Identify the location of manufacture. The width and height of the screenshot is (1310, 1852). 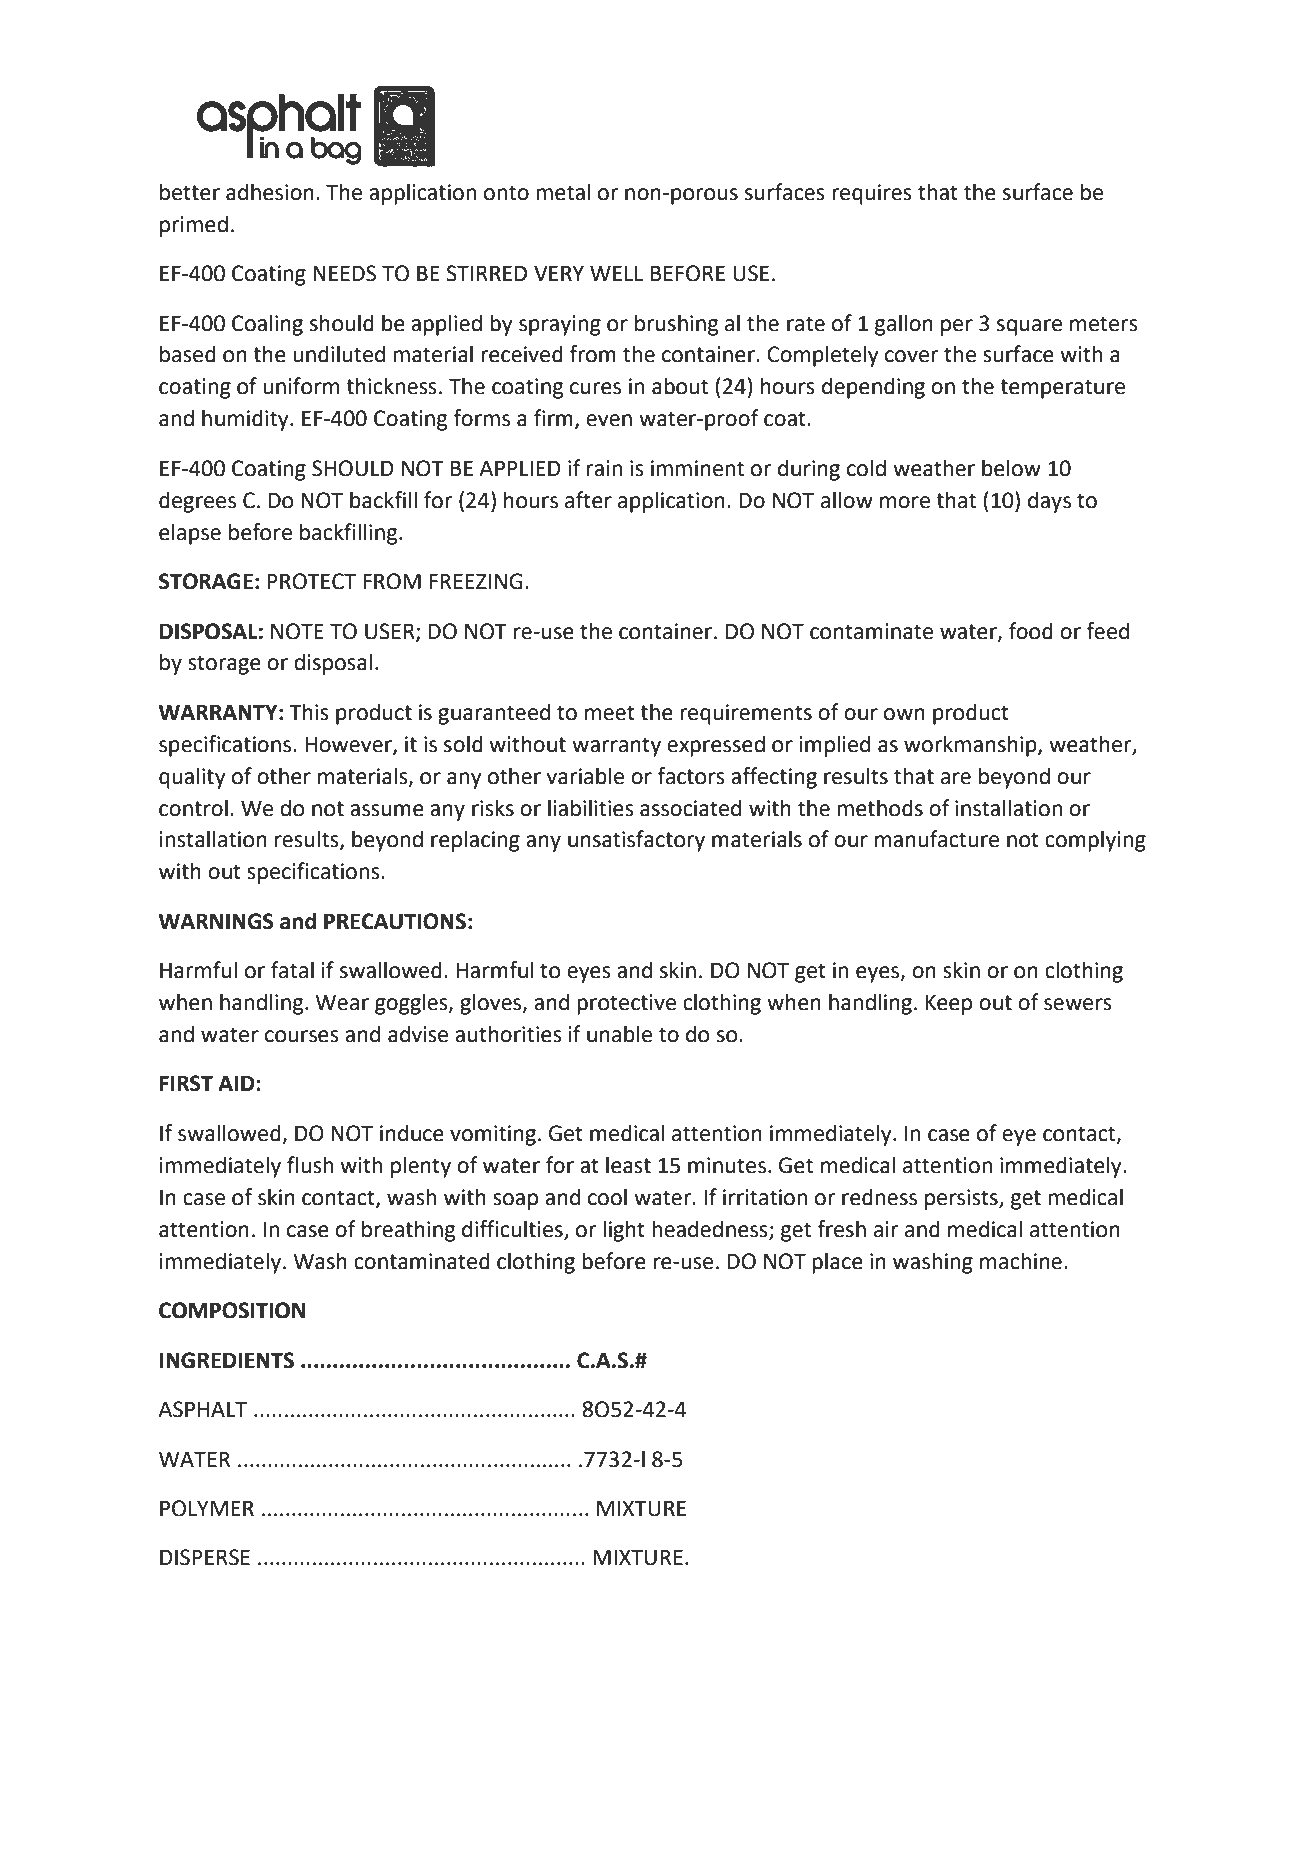
(937, 839).
